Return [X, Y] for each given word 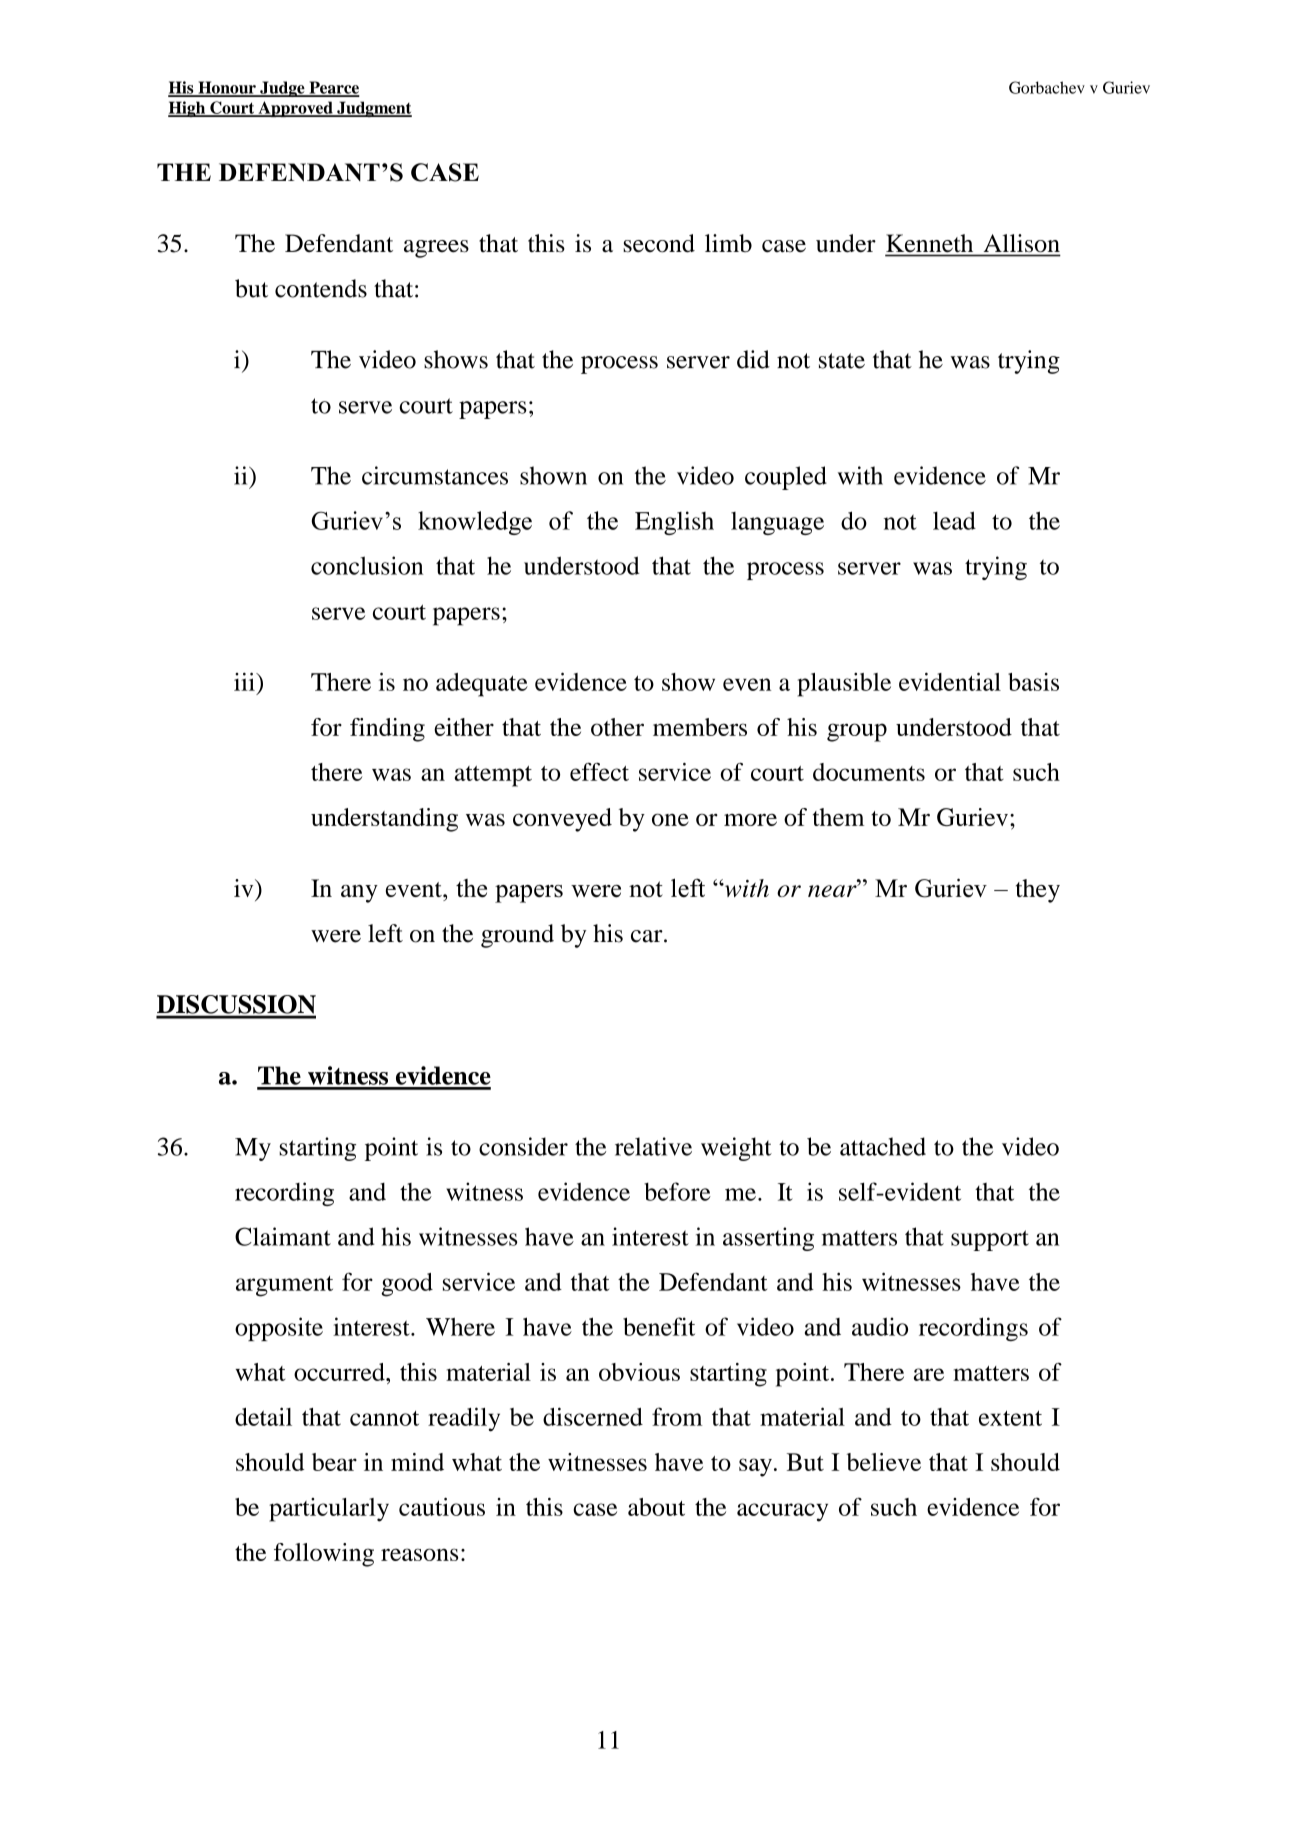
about [656, 1507]
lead [954, 520]
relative [653, 1146]
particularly [329, 1510]
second [659, 243]
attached [883, 1146]
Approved [295, 109]
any [359, 894]
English [674, 523]
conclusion [367, 565]
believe [883, 1462]
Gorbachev [1047, 87]
